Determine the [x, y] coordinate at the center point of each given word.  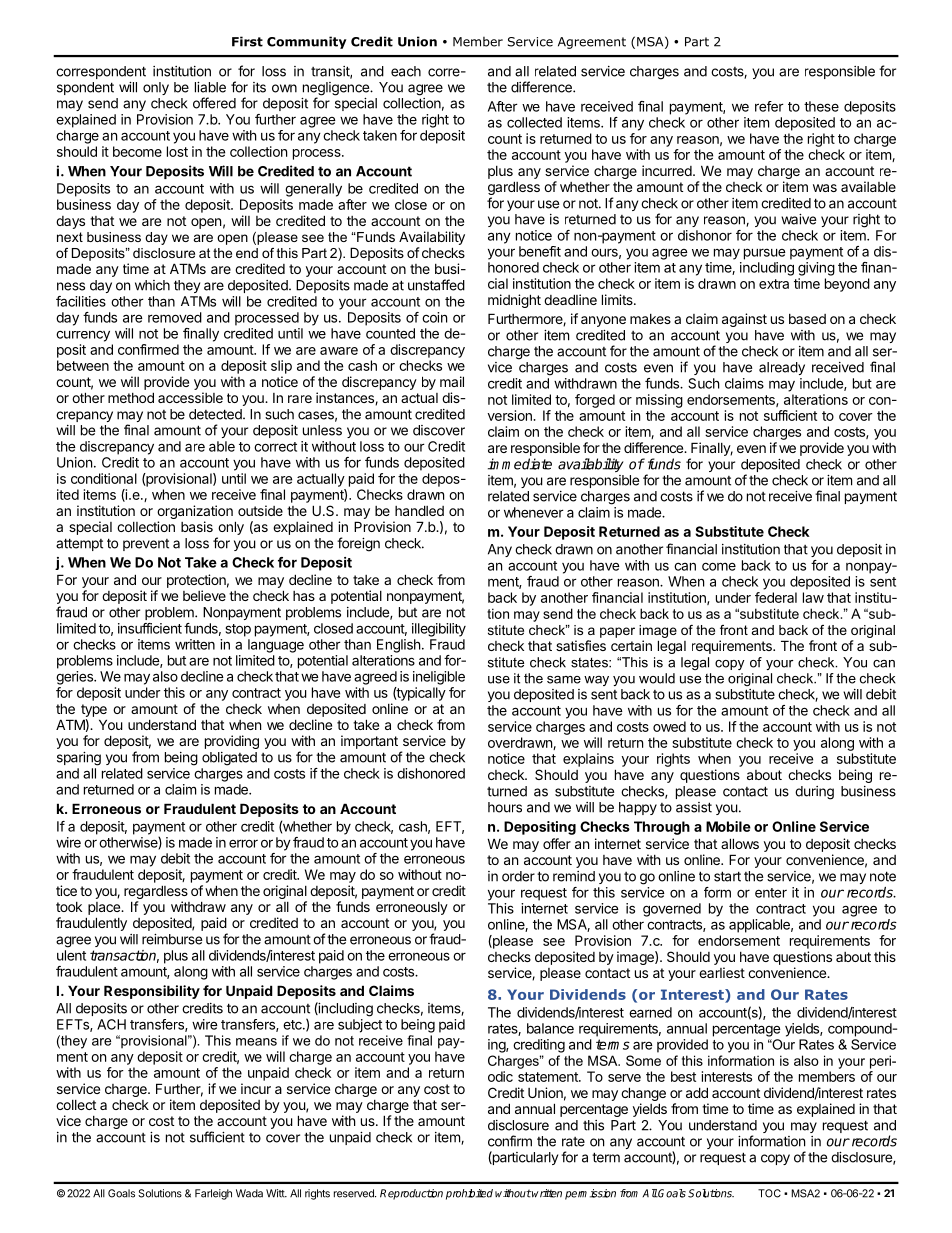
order [518, 876]
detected [216, 414]
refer [769, 106]
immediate [520, 464]
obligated [229, 759]
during [814, 793]
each [406, 71]
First [247, 41]
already [782, 368]
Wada [249, 1193]
